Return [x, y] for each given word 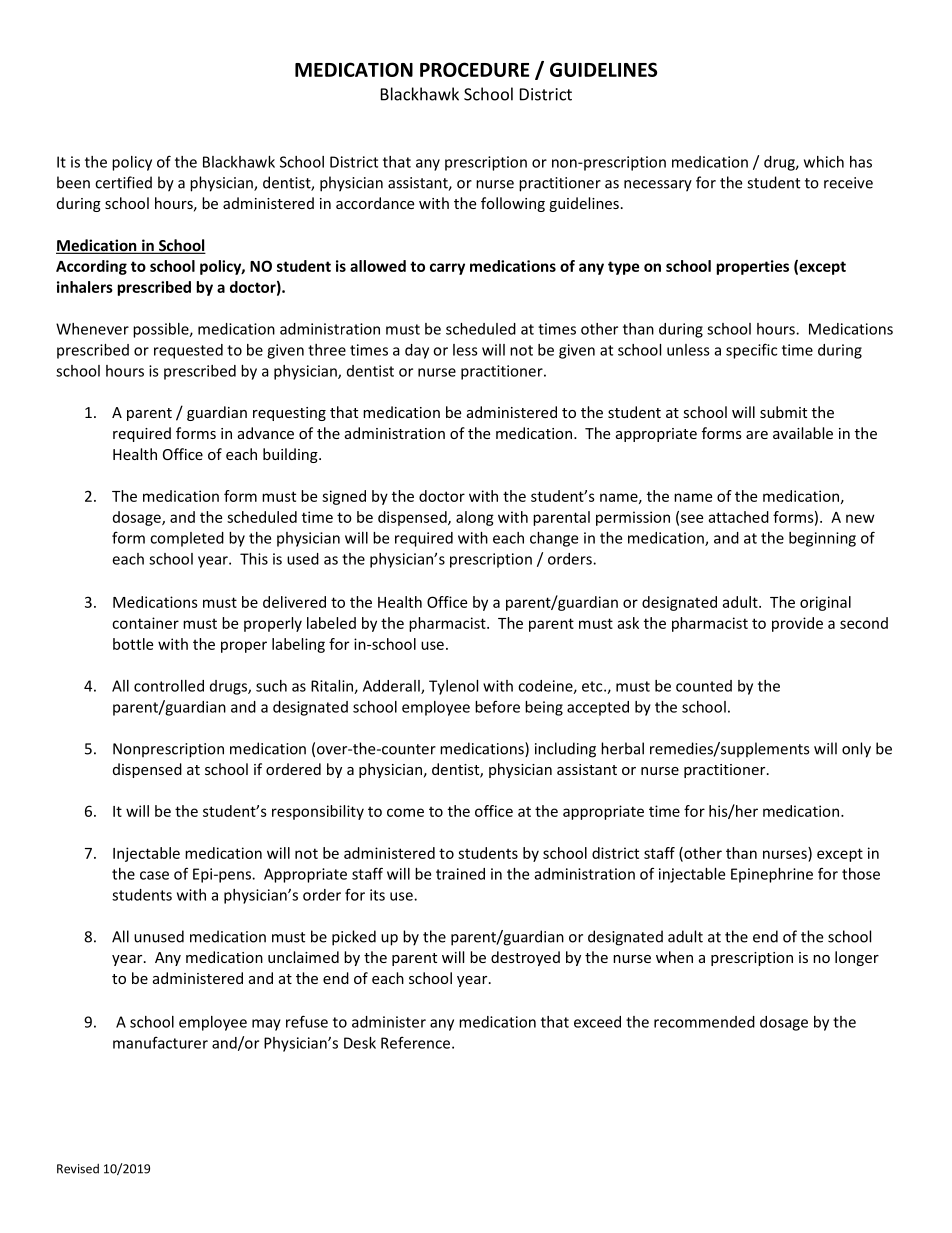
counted [704, 686]
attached [738, 517]
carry [447, 269]
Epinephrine [772, 875]
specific [751, 351]
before [497, 706]
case [154, 875]
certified [123, 182]
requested [188, 351]
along [475, 518]
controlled [169, 686]
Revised [78, 1169]
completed [187, 539]
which [824, 162]
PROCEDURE [474, 69]
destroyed [525, 958]
